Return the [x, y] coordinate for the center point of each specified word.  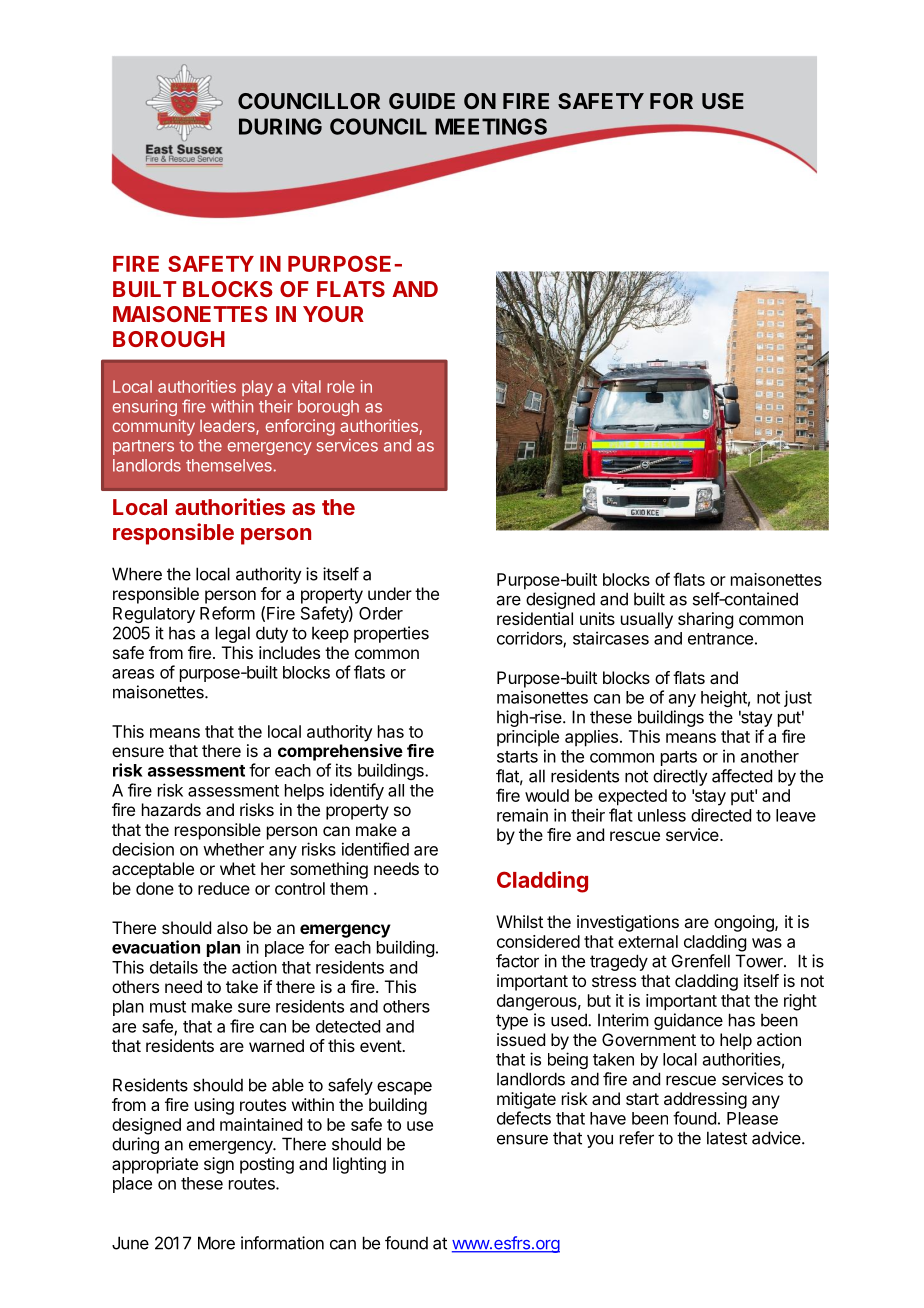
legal [233, 634]
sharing [705, 620]
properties [391, 634]
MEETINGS [491, 126]
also [232, 927]
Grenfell [701, 961]
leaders [228, 427]
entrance [720, 639]
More [216, 1243]
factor [517, 961]
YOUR [333, 314]
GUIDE [422, 101]
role [340, 386]
